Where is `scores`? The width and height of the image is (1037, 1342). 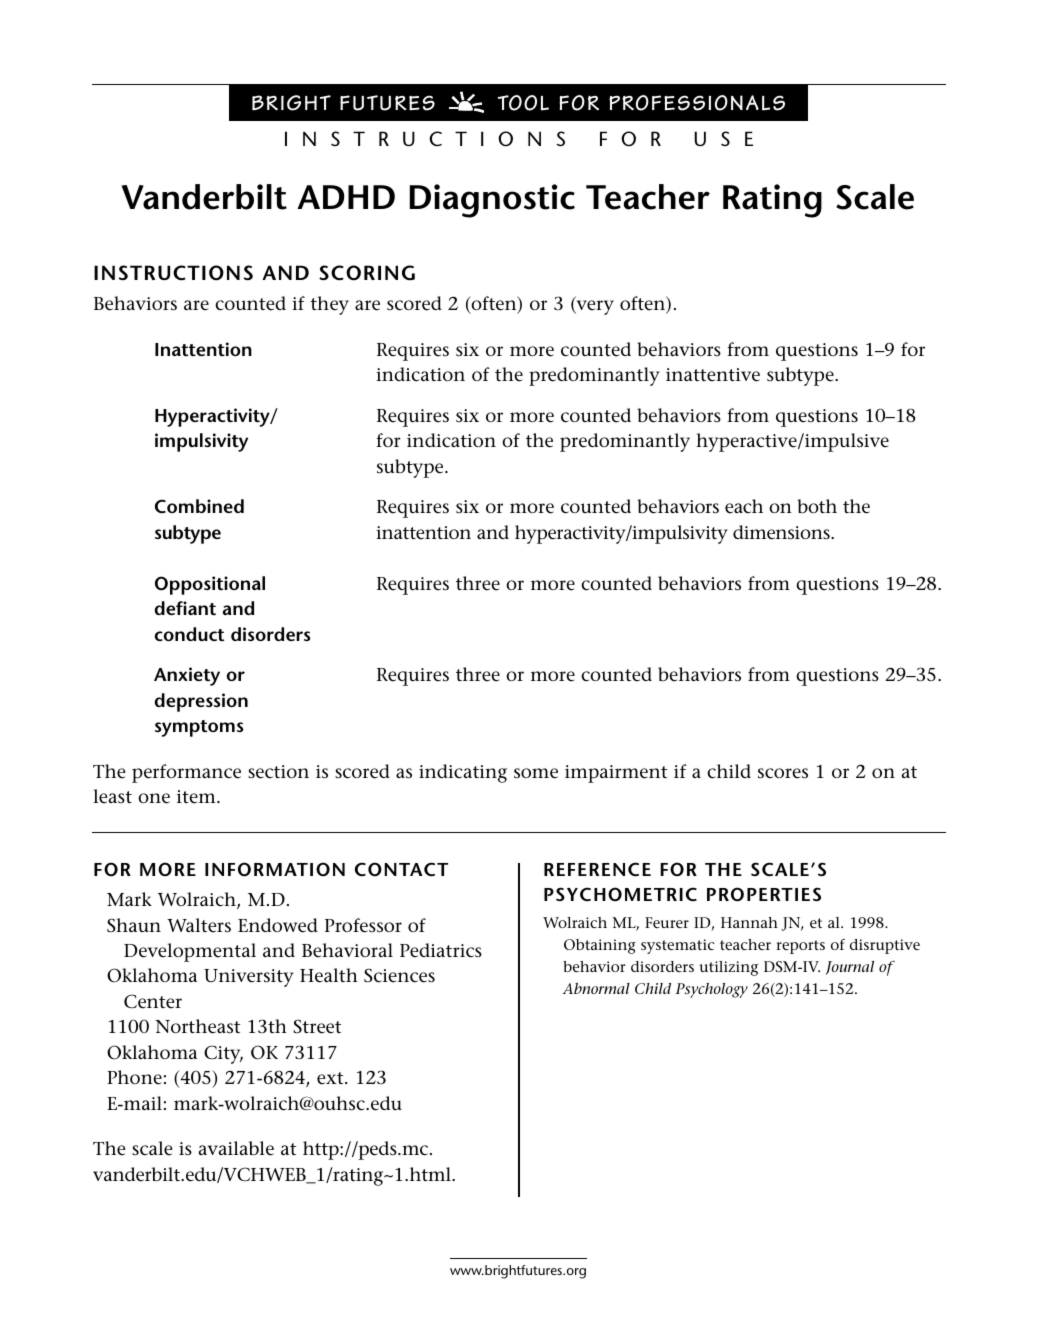
scores is located at coordinates (783, 773).
